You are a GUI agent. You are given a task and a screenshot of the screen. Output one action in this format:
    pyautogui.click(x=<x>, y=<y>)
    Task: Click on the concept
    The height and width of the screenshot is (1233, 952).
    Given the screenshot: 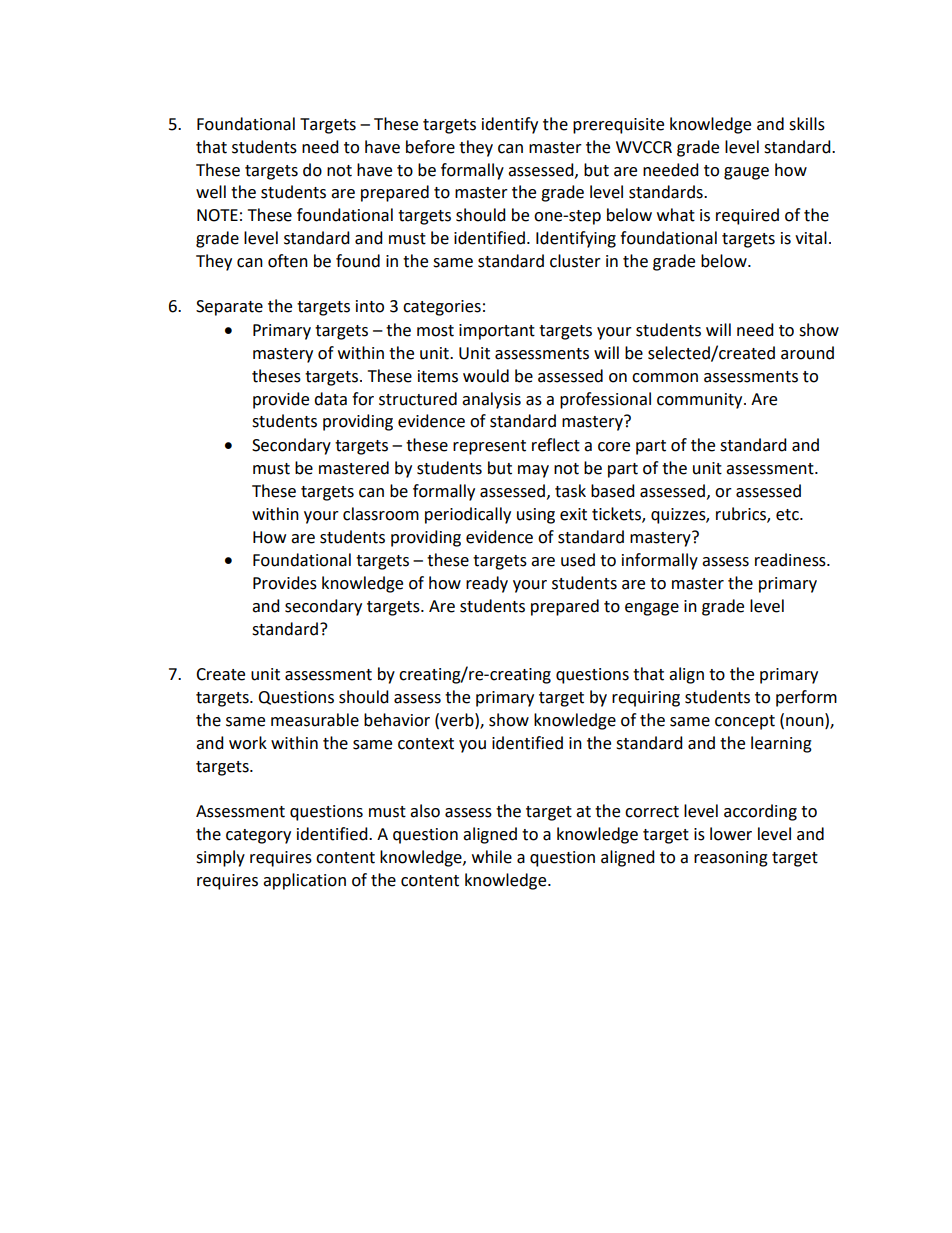 What is the action you would take?
    pyautogui.click(x=745, y=722)
